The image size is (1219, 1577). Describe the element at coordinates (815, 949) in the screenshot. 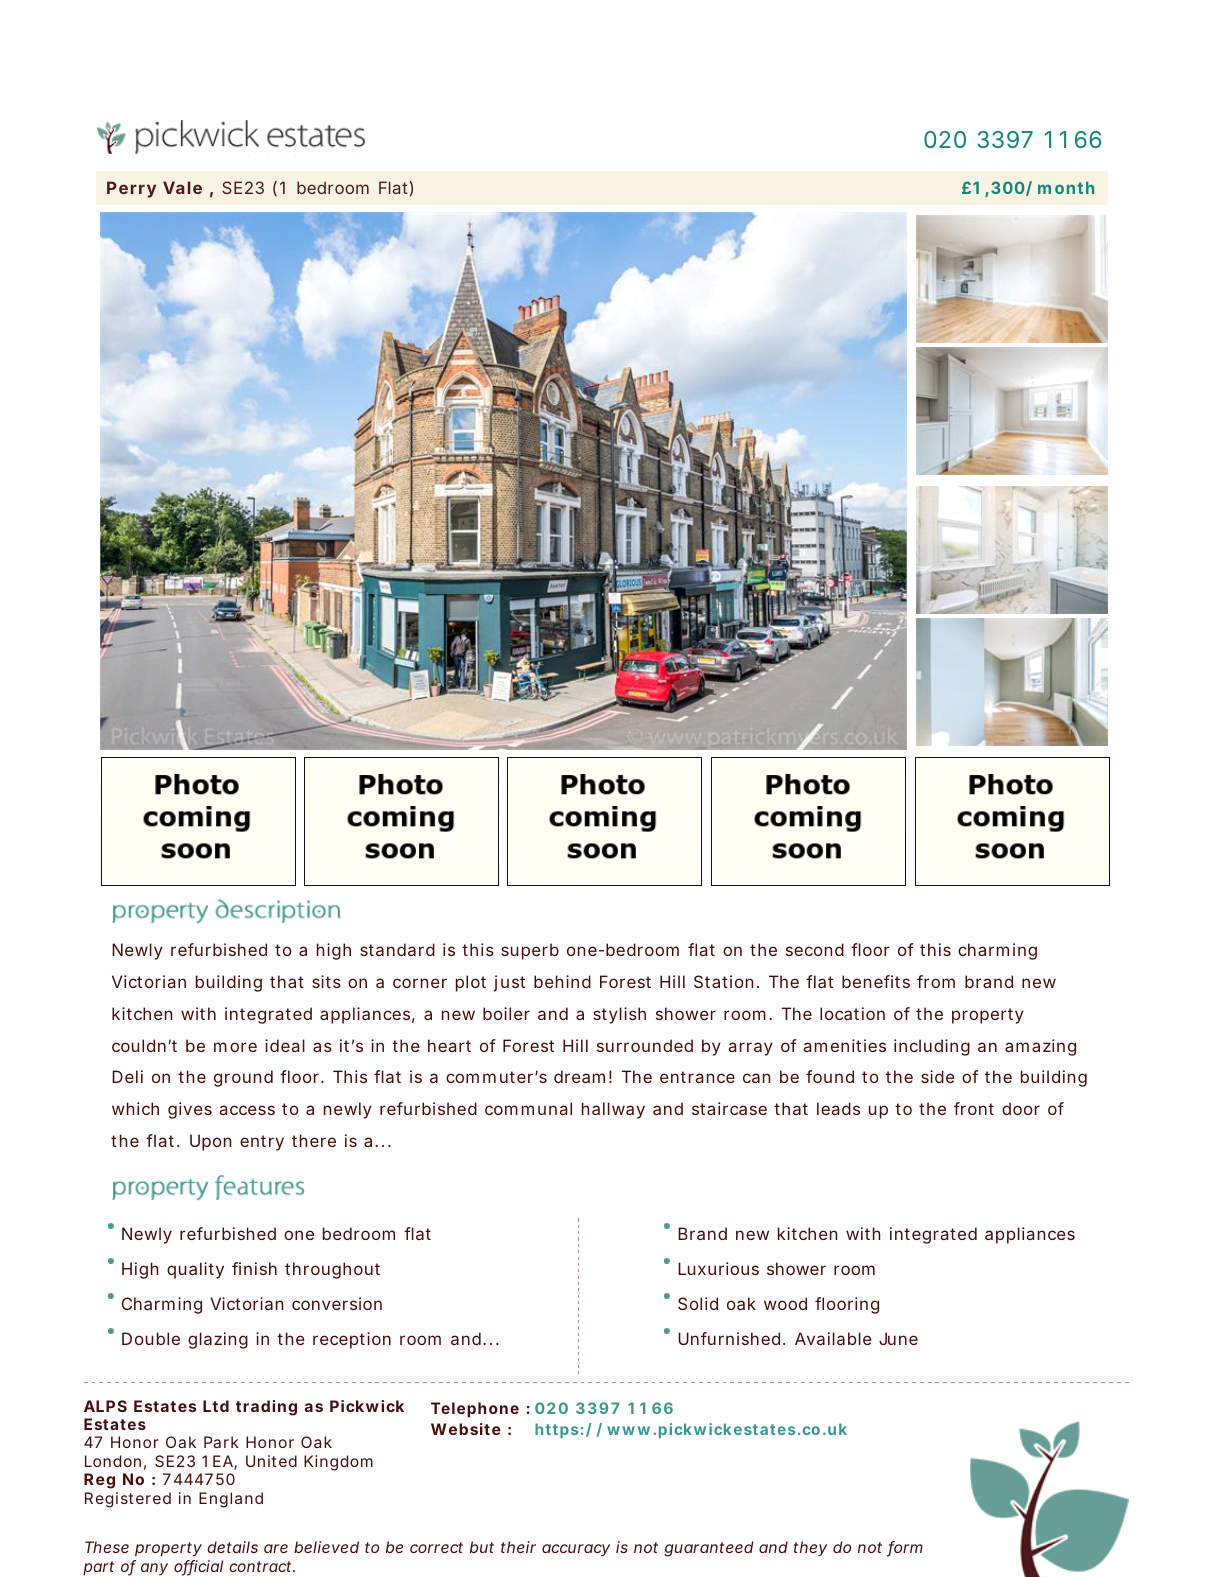

I see `second` at that location.
